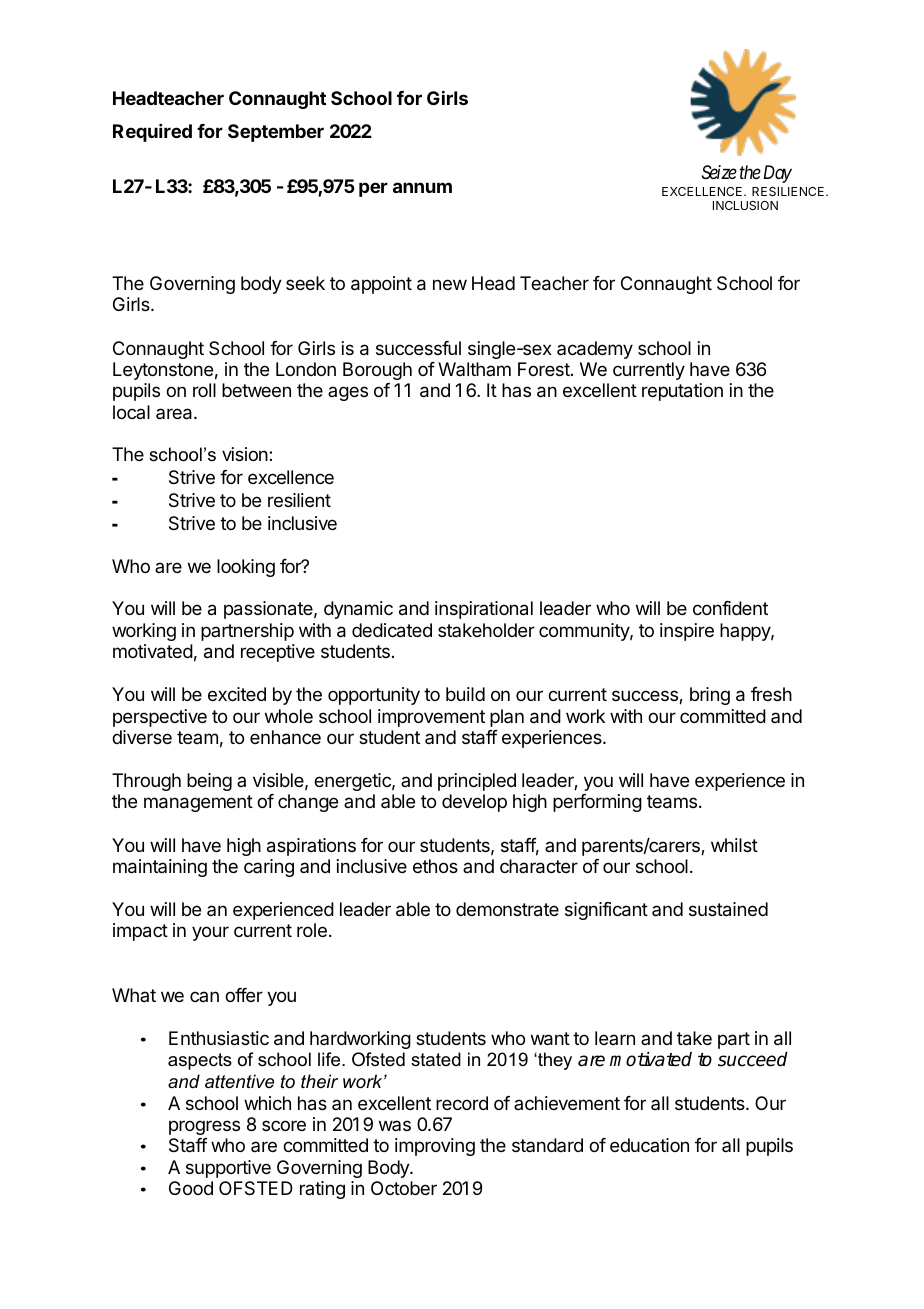 This page has width=924, height=1309. I want to click on whilst, so click(734, 845).
